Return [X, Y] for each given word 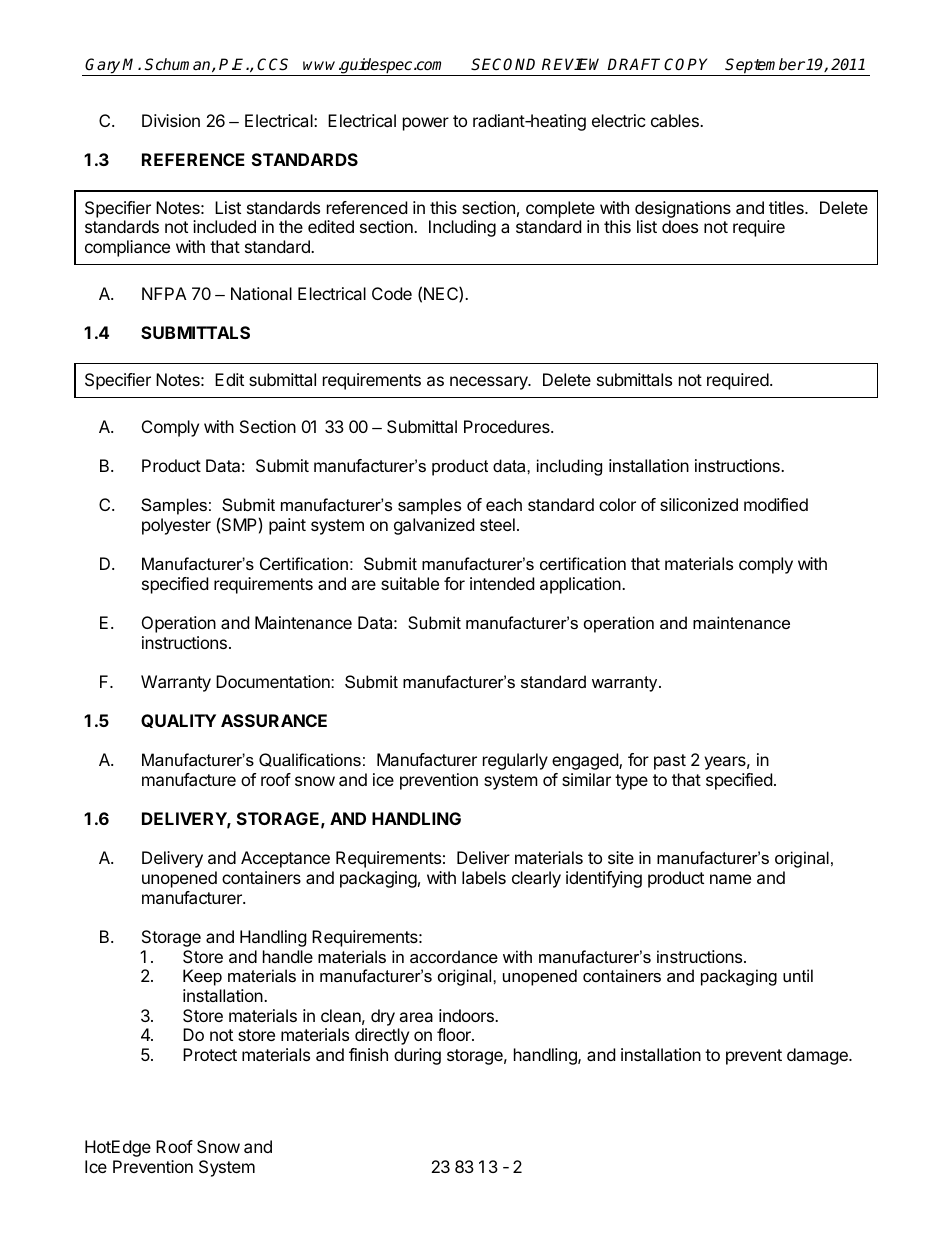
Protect [210, 1054]
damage [818, 1056]
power [426, 124]
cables [676, 120]
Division [171, 120]
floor [455, 1034]
